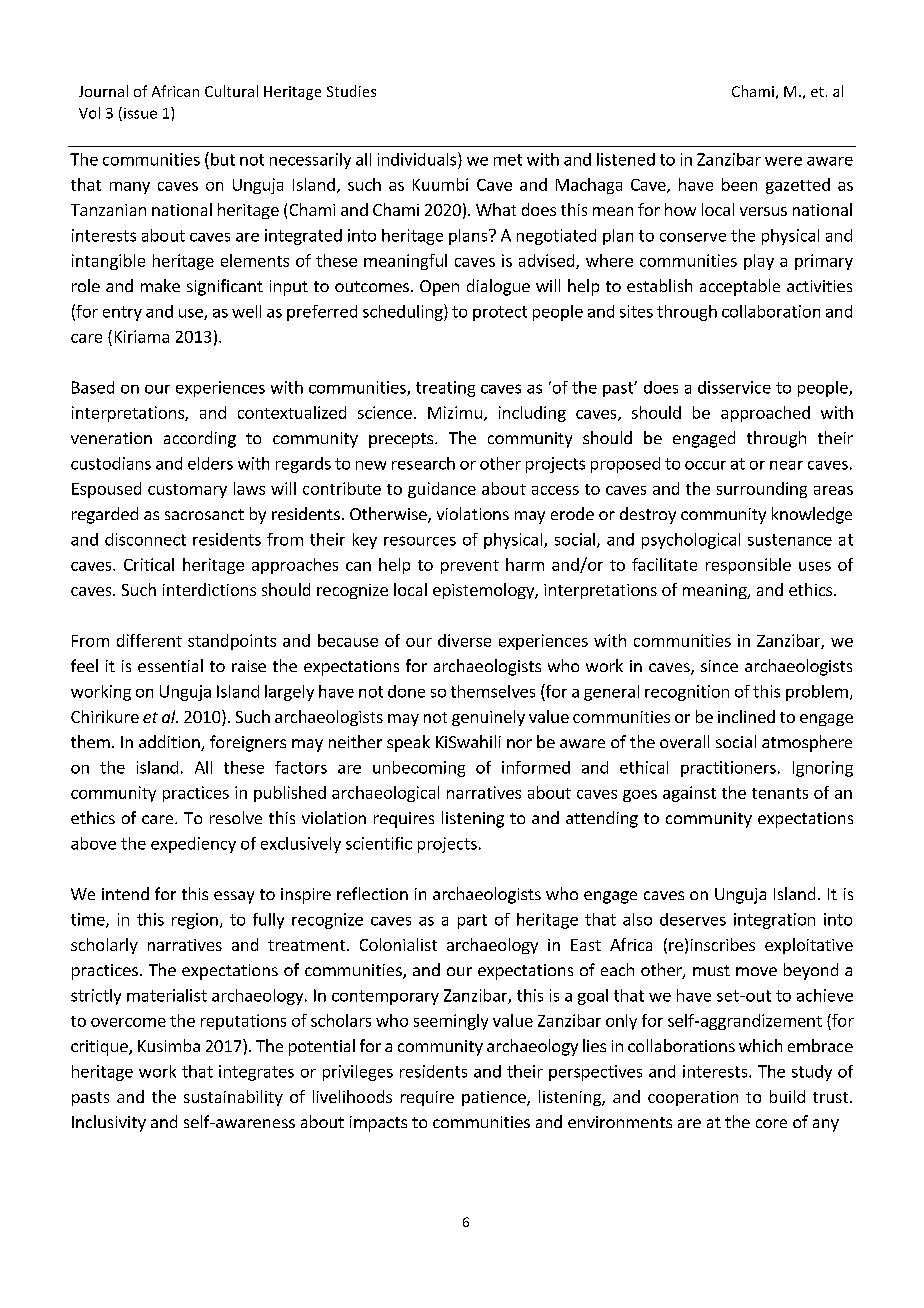 The image size is (924, 1308). What do you see at coordinates (464, 640) in the screenshot?
I see `diverse` at bounding box center [464, 640].
